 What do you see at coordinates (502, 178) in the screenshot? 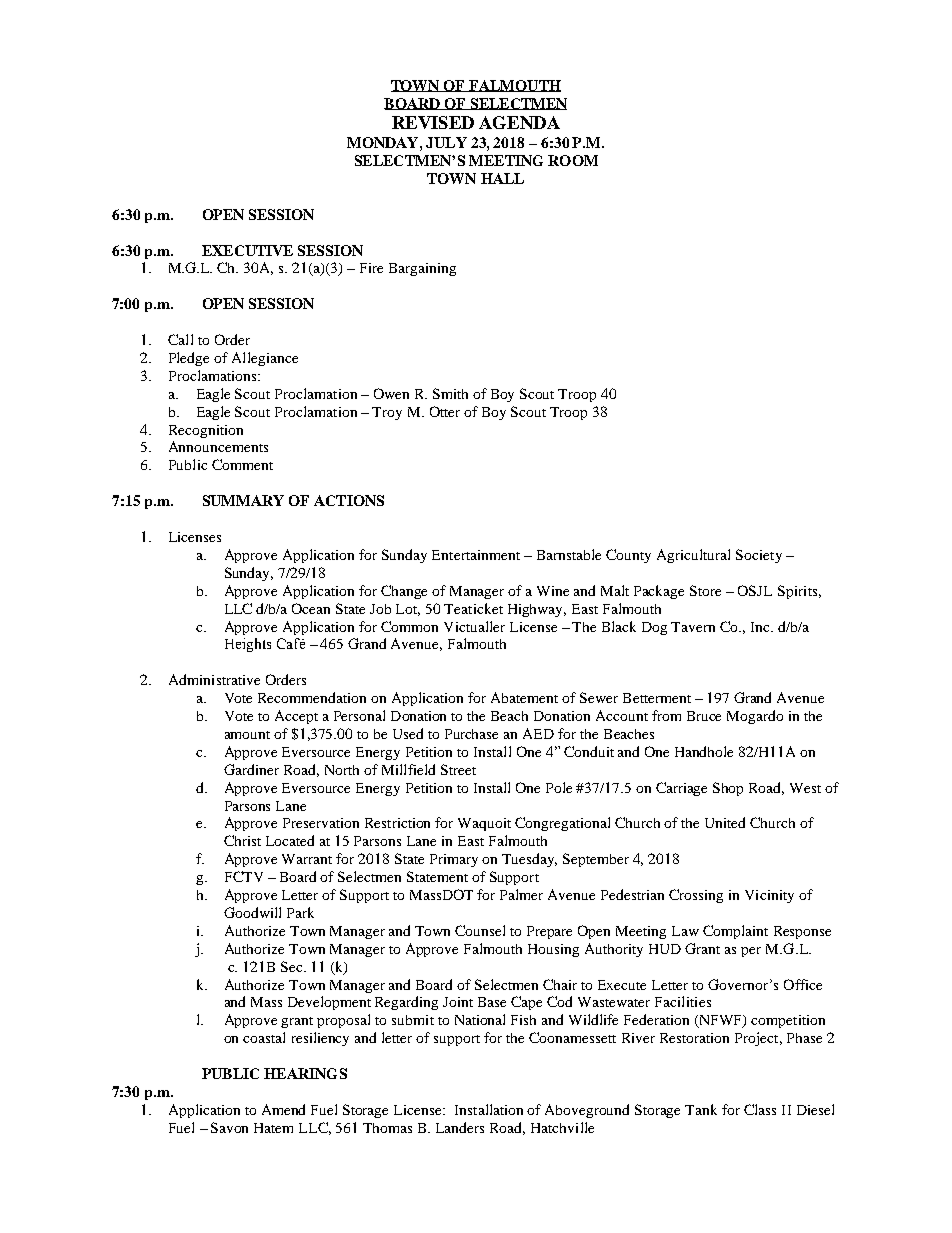
I see `HALL` at bounding box center [502, 178].
